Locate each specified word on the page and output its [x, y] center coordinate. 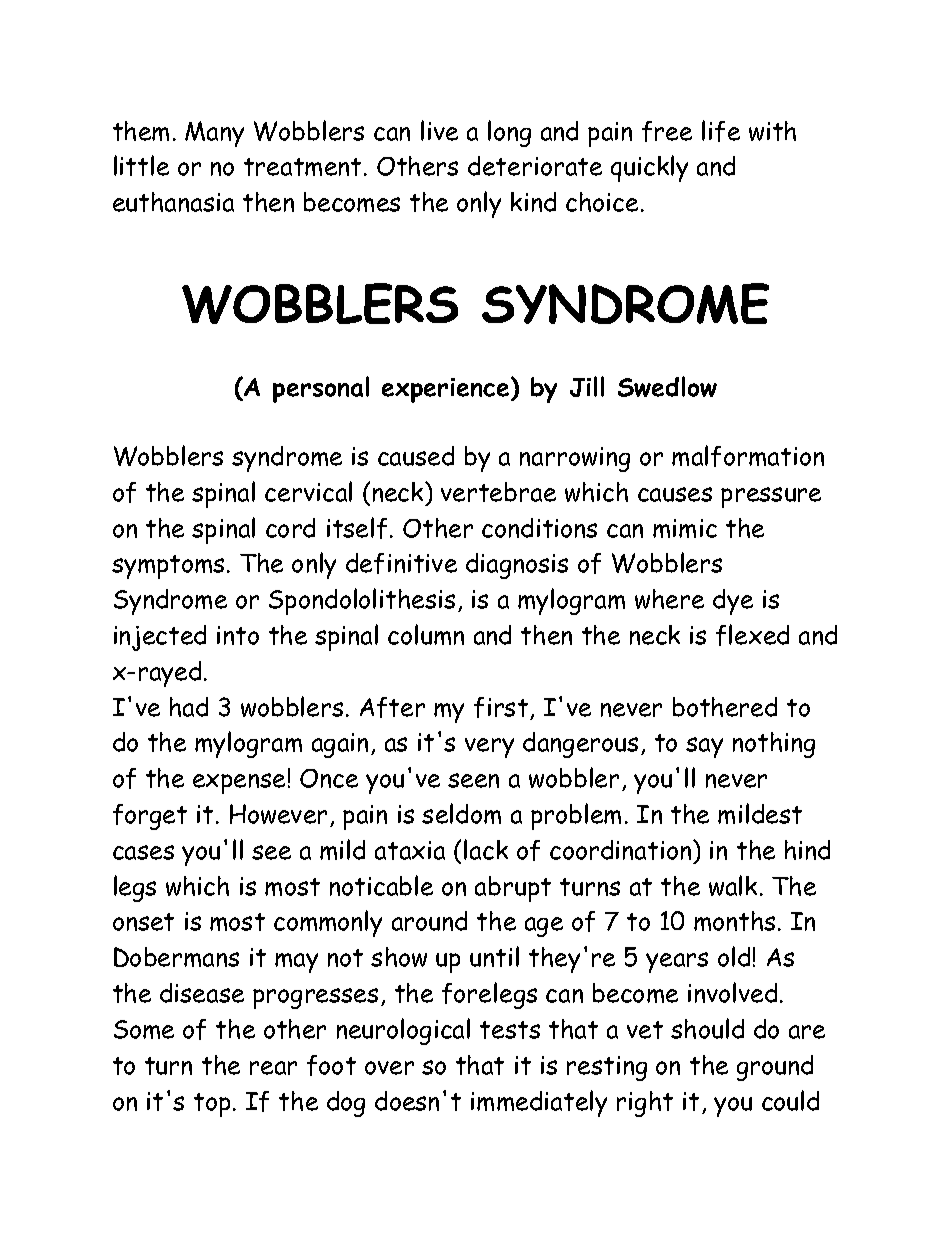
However [278, 814]
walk [733, 885]
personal [321, 389]
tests [510, 1030]
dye [733, 602]
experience [447, 390]
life [721, 131]
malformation [748, 456]
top [212, 1105]
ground [775, 1068]
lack [486, 849]
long [509, 133]
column [426, 634]
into [238, 635]
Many [214, 134]
